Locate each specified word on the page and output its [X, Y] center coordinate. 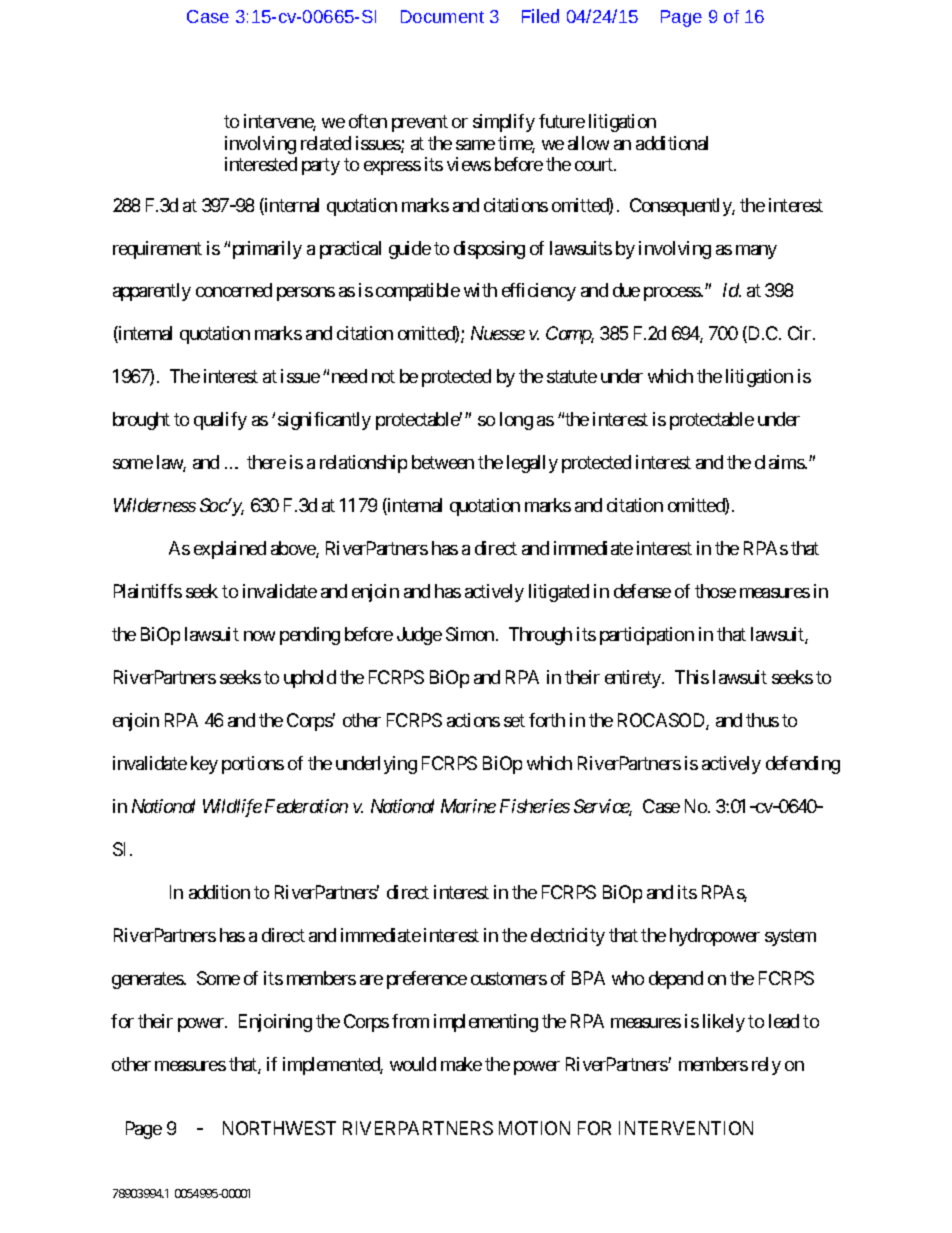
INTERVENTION [686, 1128]
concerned [234, 290]
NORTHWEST [279, 1128]
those [715, 591]
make [461, 1064]
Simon [470, 634]
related [326, 143]
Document [442, 16]
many [756, 252]
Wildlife [232, 808]
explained [230, 550]
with [480, 290]
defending [803, 765]
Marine [468, 806]
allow [588, 143]
